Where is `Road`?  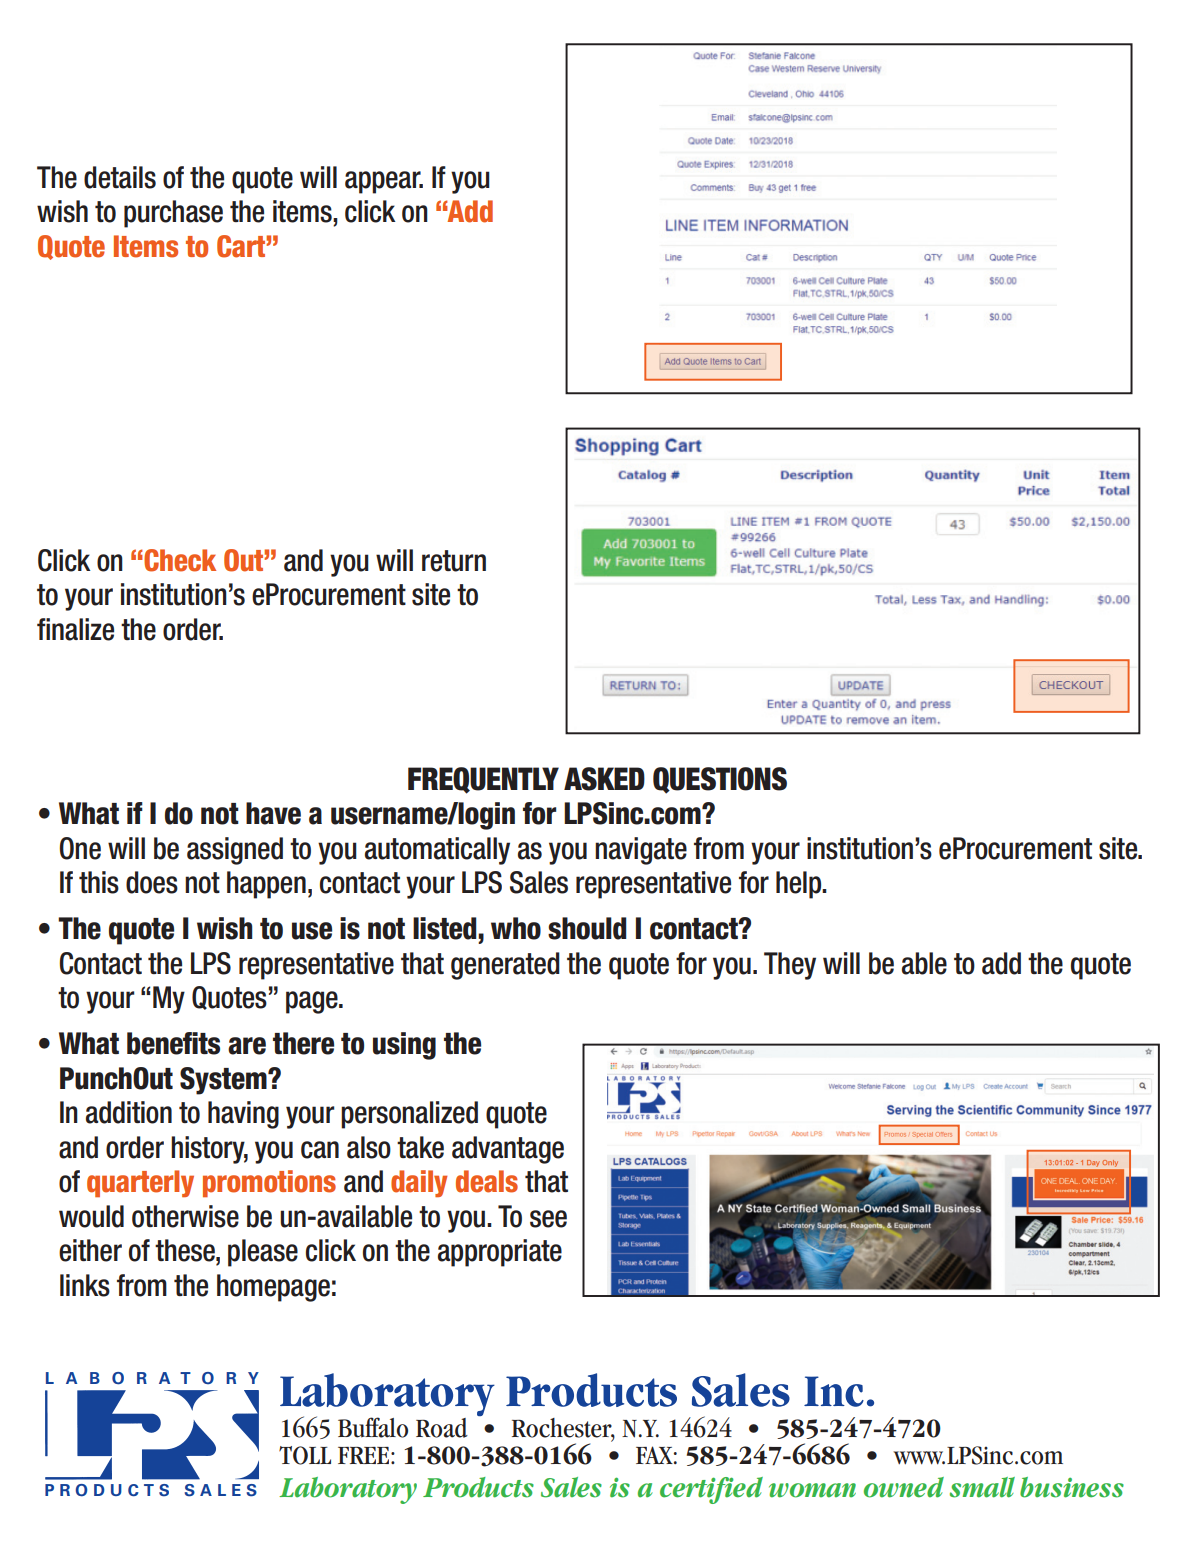
Road is located at coordinates (442, 1428).
